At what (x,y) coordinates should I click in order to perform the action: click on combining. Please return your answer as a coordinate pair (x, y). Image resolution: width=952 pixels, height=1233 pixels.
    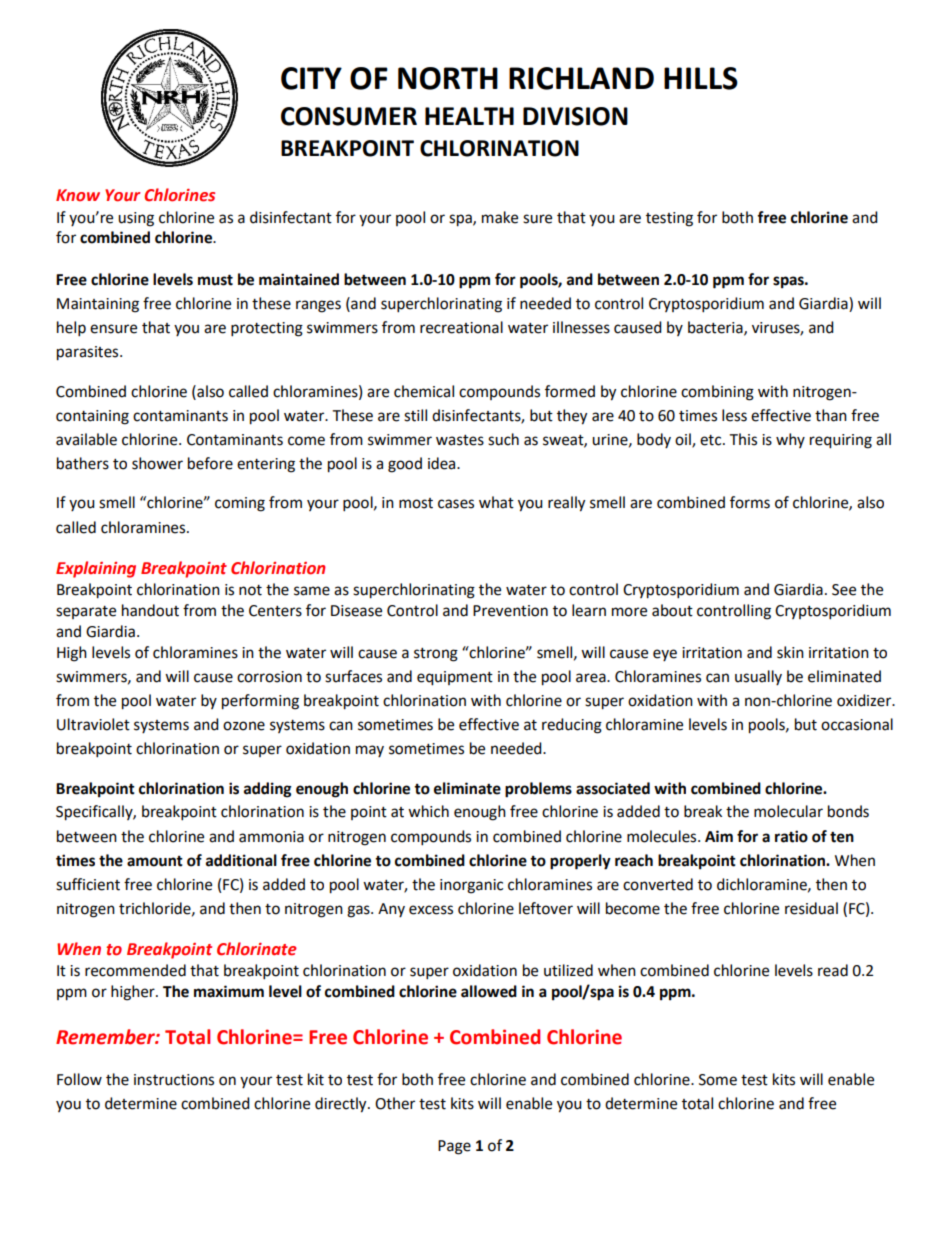
    Looking at the image, I should click on (717, 393).
